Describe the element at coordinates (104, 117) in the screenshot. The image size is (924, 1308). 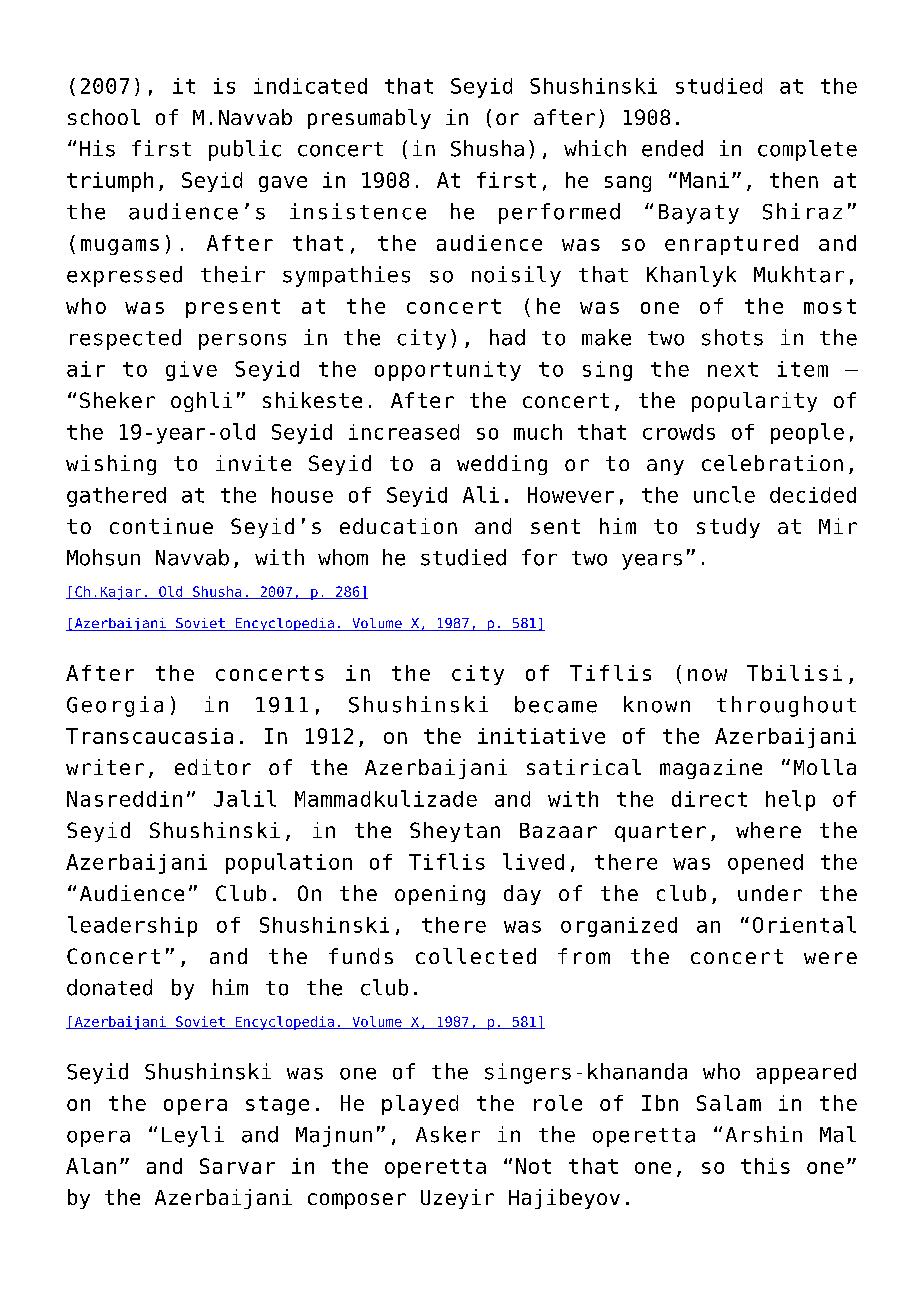
I see `school` at that location.
